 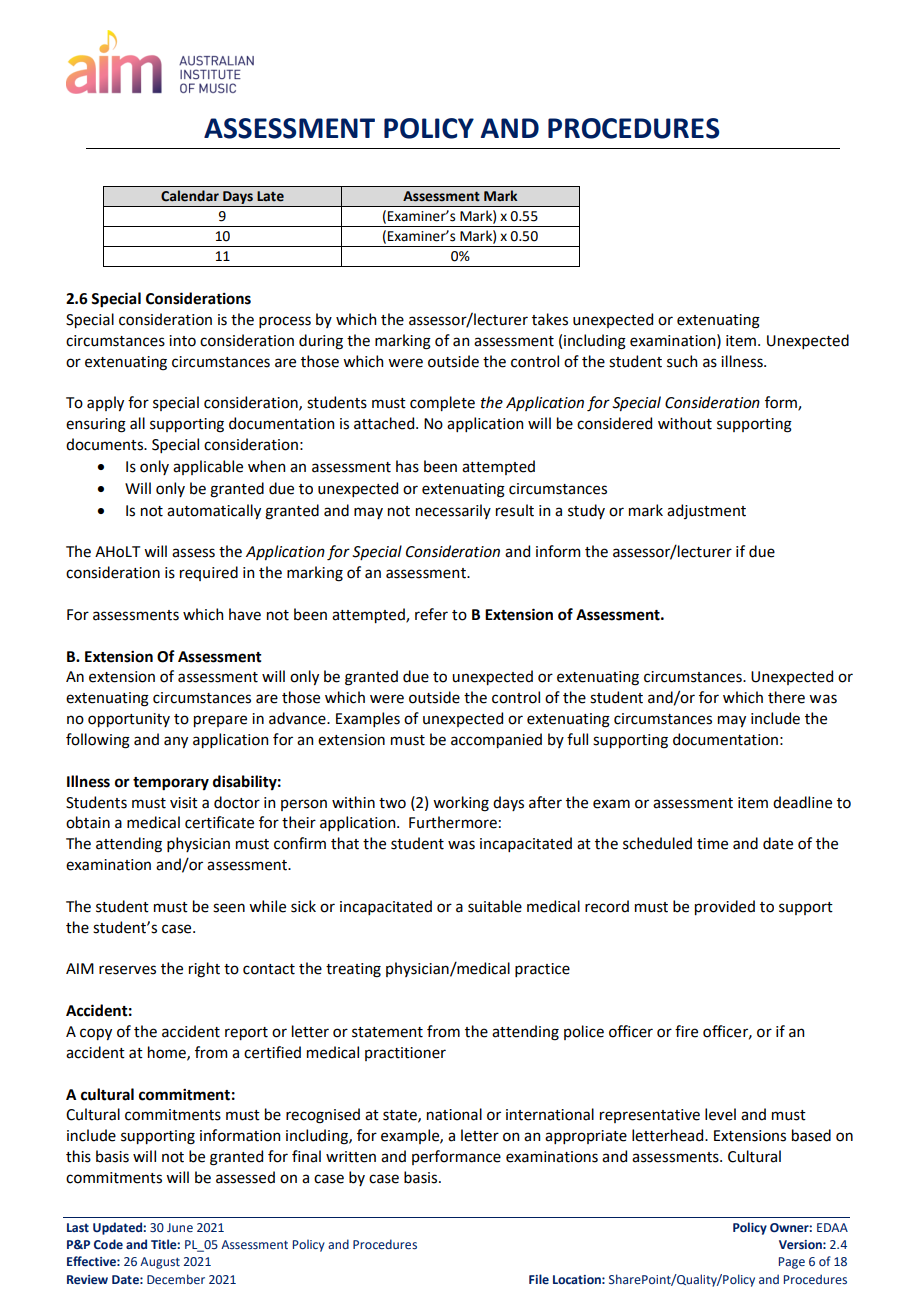 What do you see at coordinates (539, 1279) in the screenshot?
I see `File` at bounding box center [539, 1279].
